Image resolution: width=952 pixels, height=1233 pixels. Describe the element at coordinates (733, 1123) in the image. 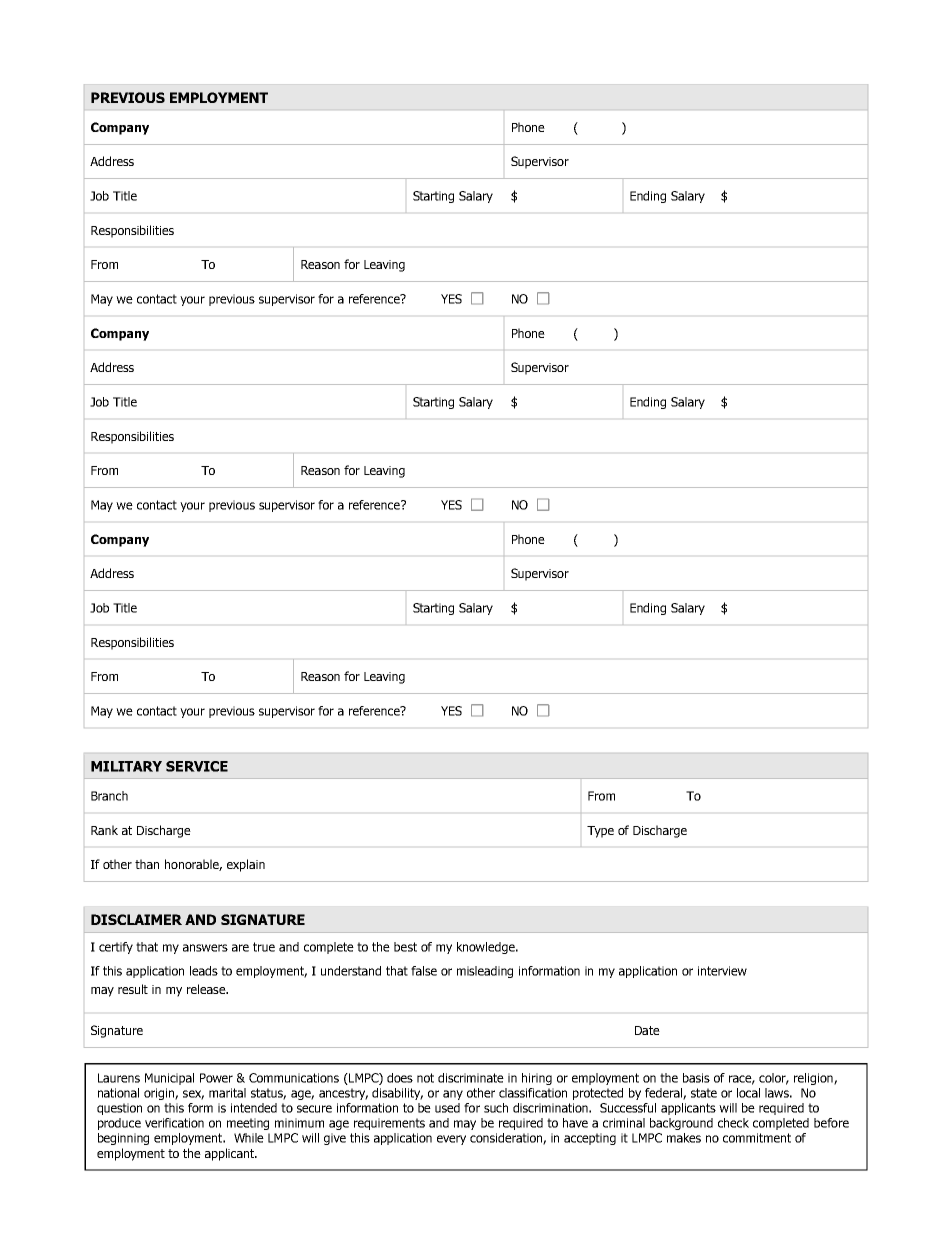

I see `check` at that location.
